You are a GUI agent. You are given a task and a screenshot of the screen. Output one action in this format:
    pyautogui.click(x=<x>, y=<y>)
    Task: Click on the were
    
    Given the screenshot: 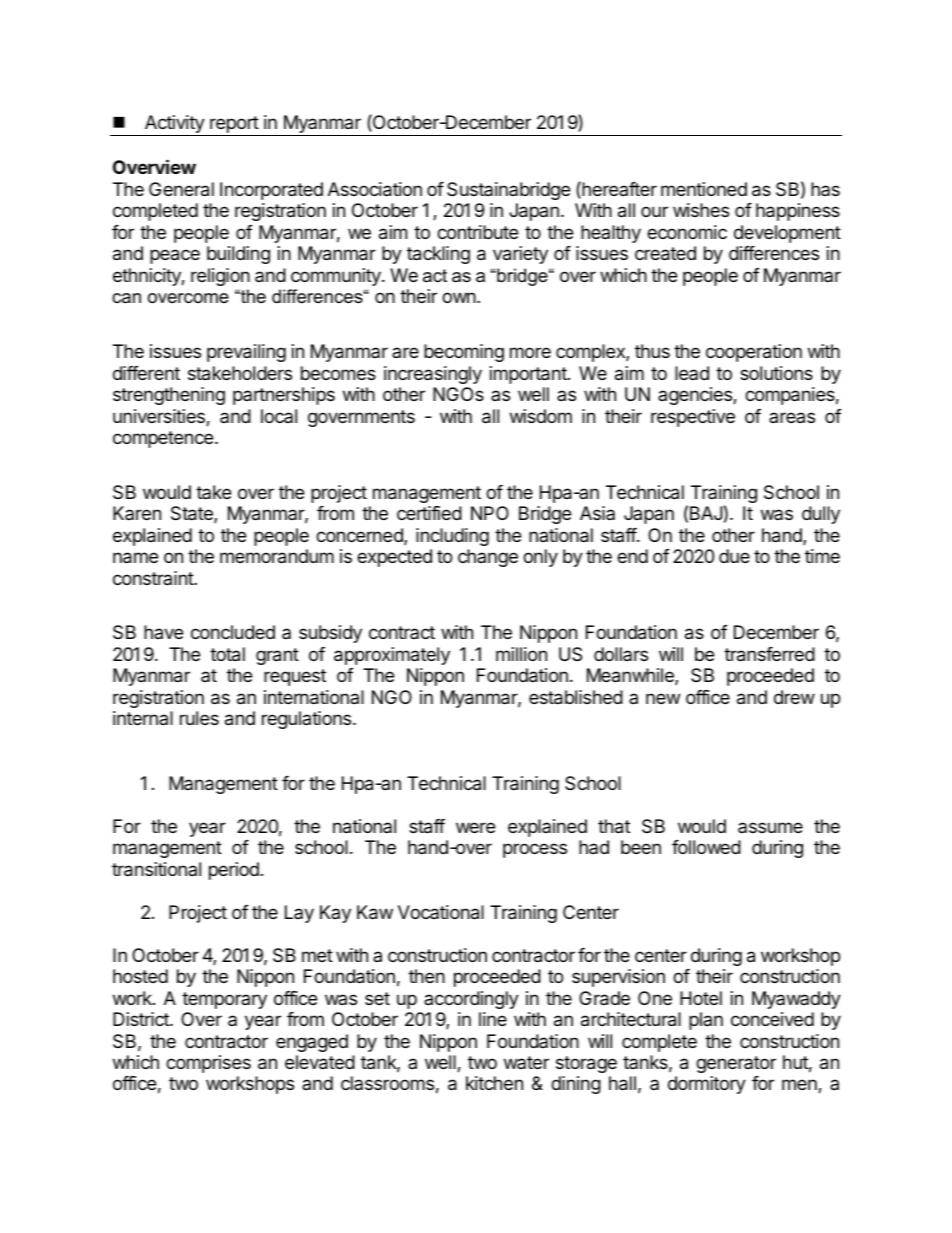 What is the action you would take?
    pyautogui.click(x=475, y=827)
